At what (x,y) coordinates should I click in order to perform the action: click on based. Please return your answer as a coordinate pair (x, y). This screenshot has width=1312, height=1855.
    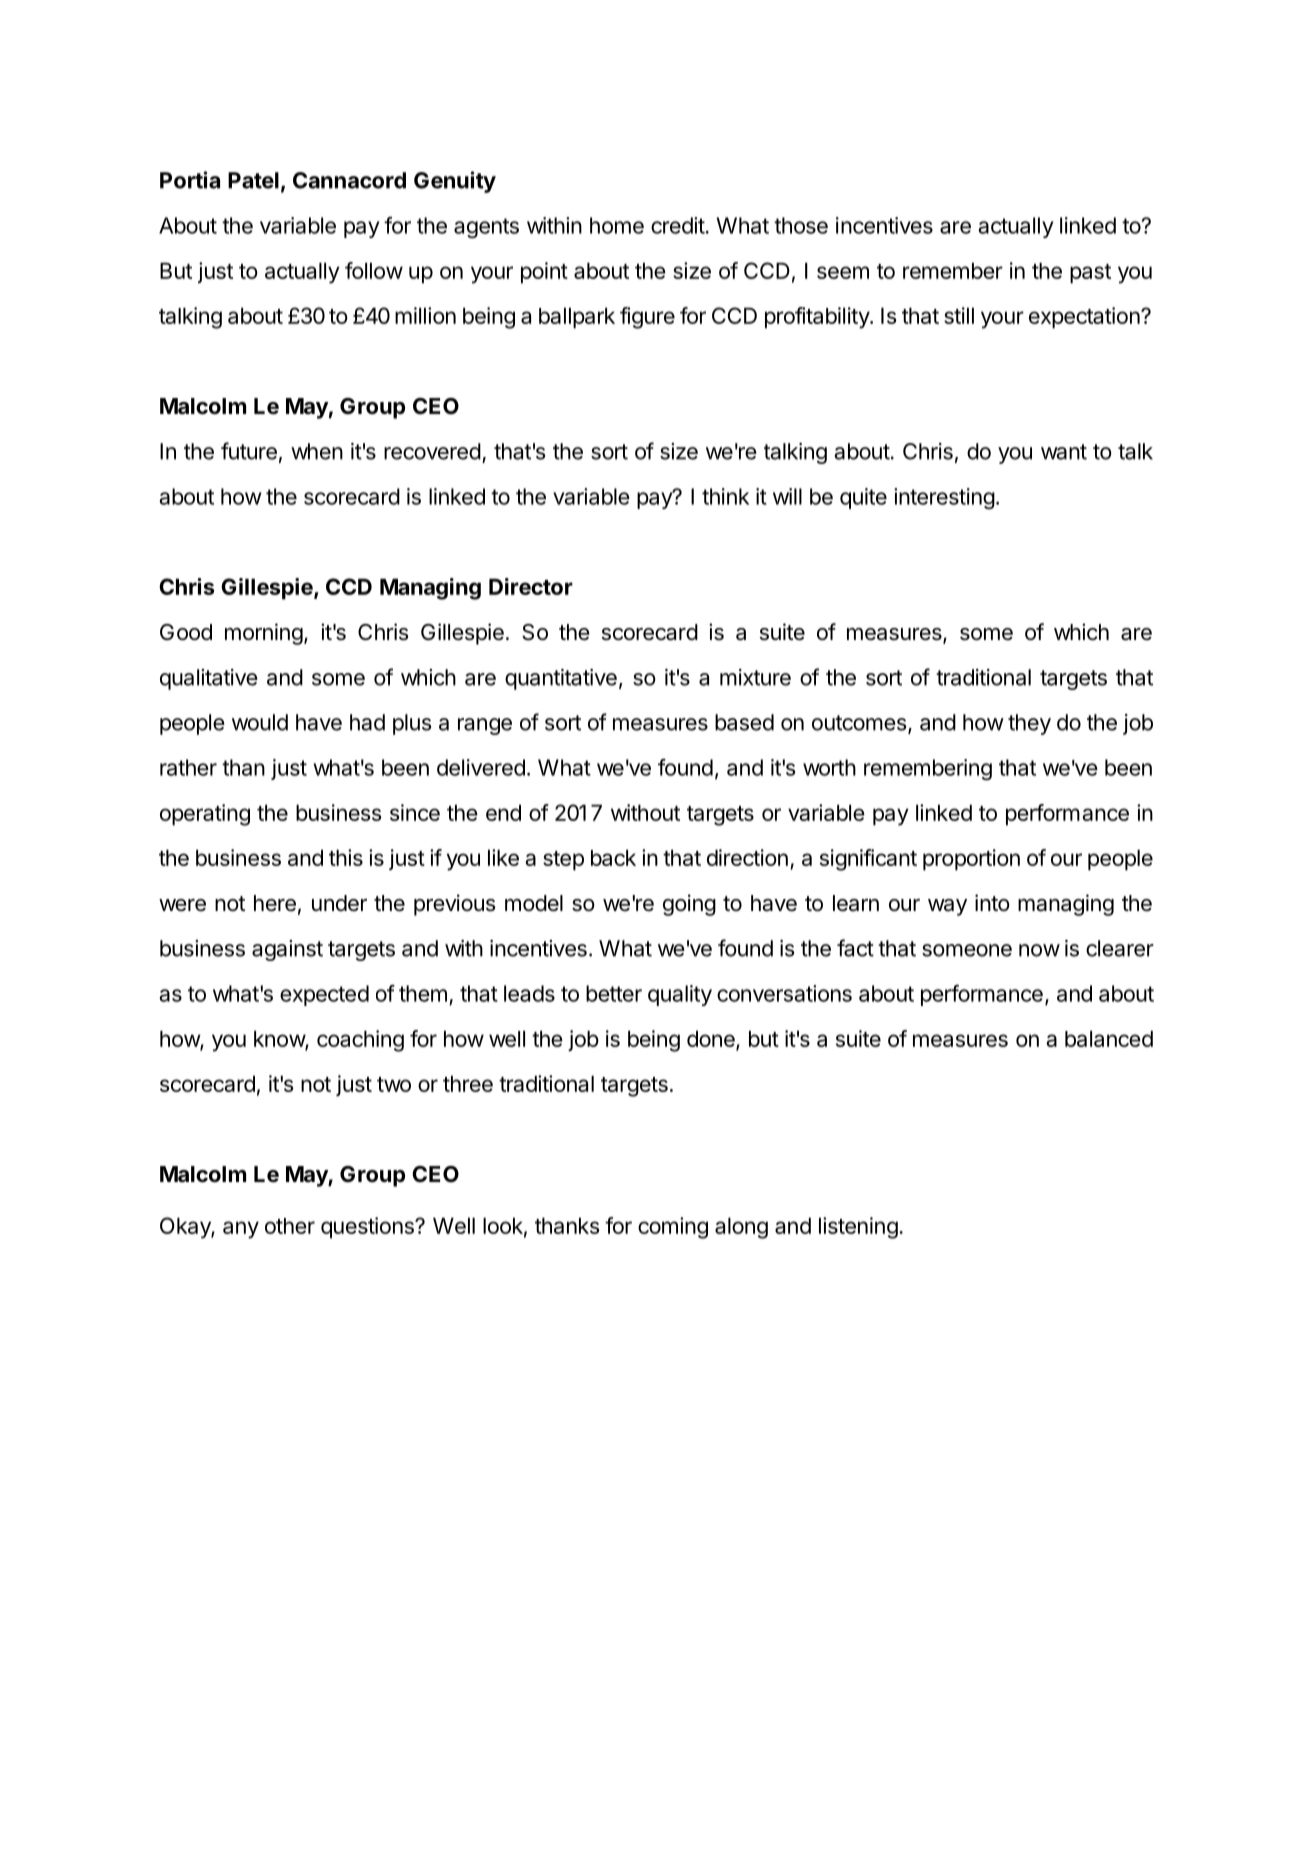
    Looking at the image, I should click on (744, 722).
